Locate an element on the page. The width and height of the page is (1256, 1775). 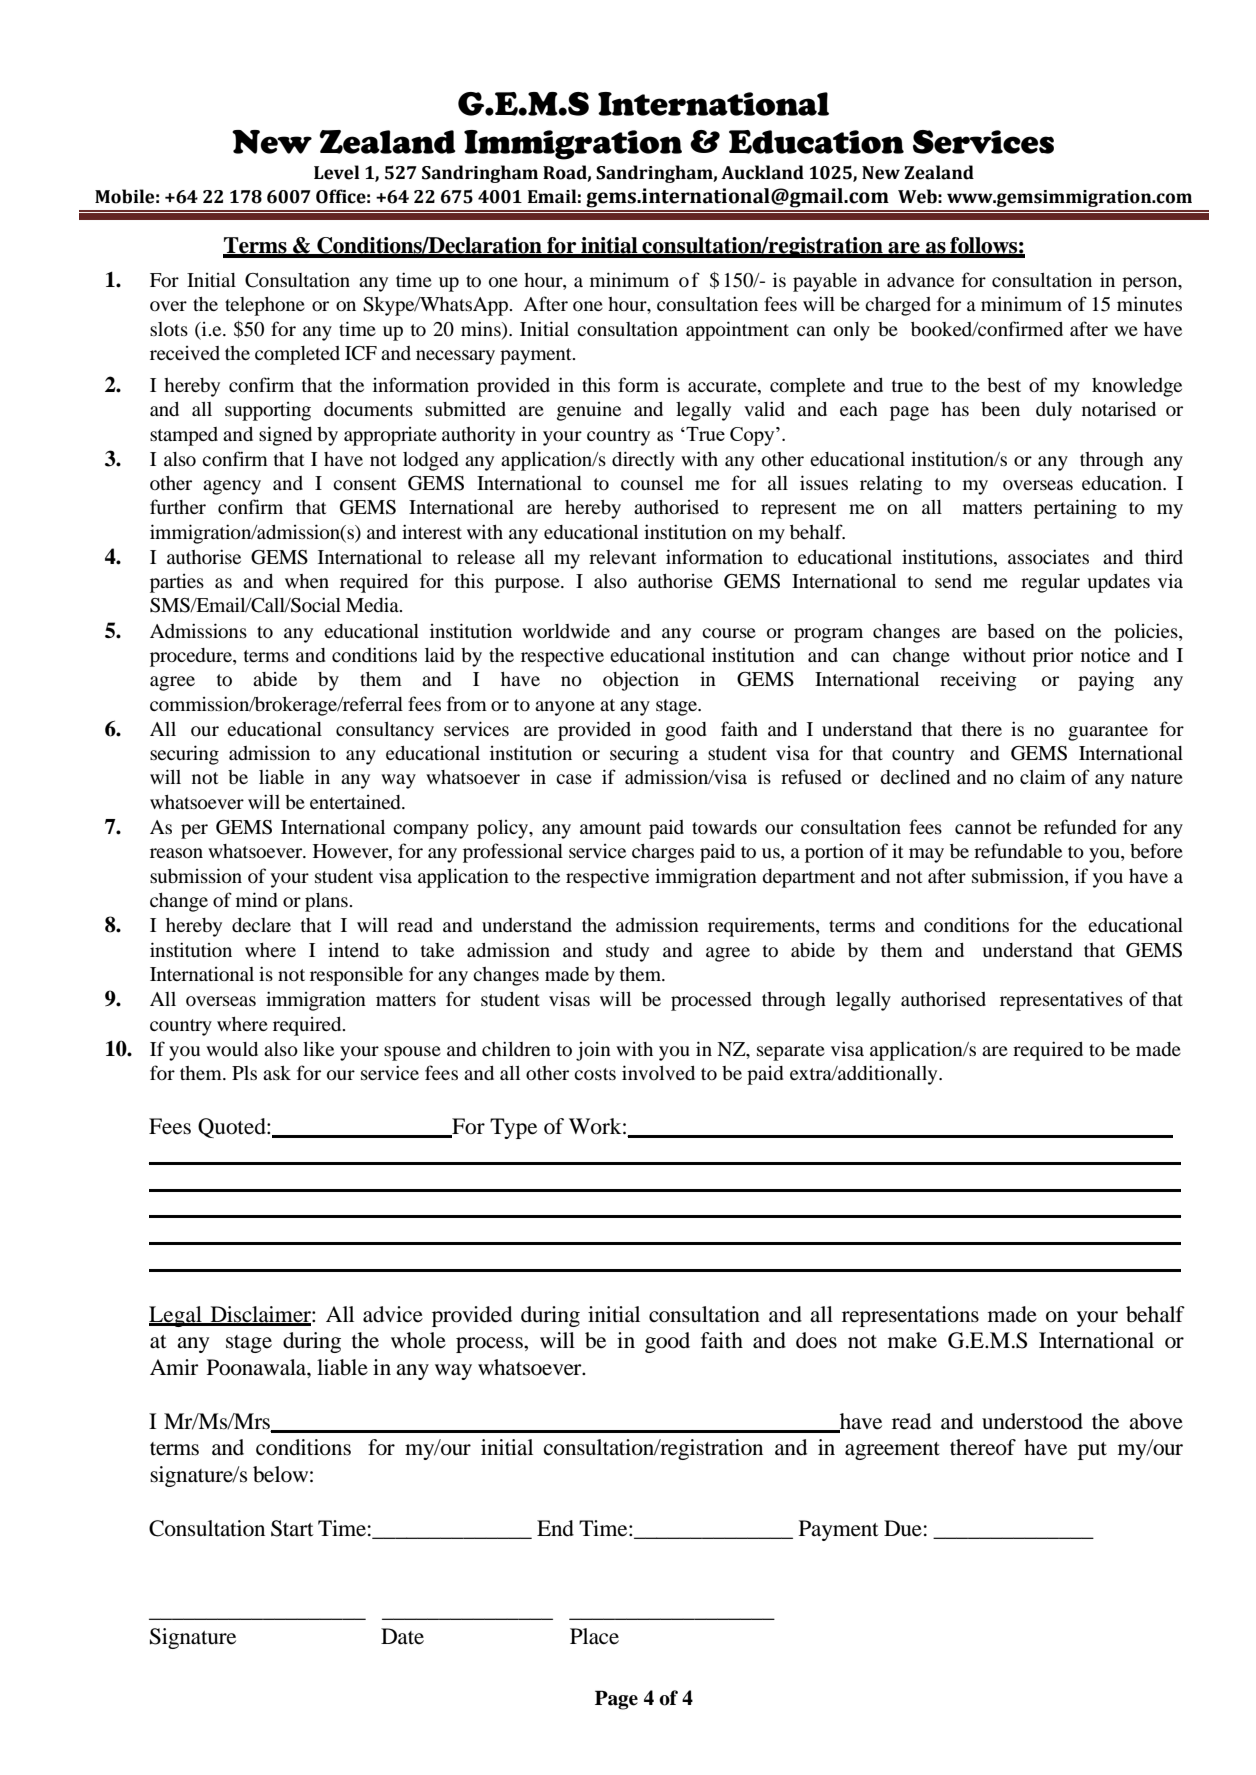
Start is located at coordinates (292, 1528).
